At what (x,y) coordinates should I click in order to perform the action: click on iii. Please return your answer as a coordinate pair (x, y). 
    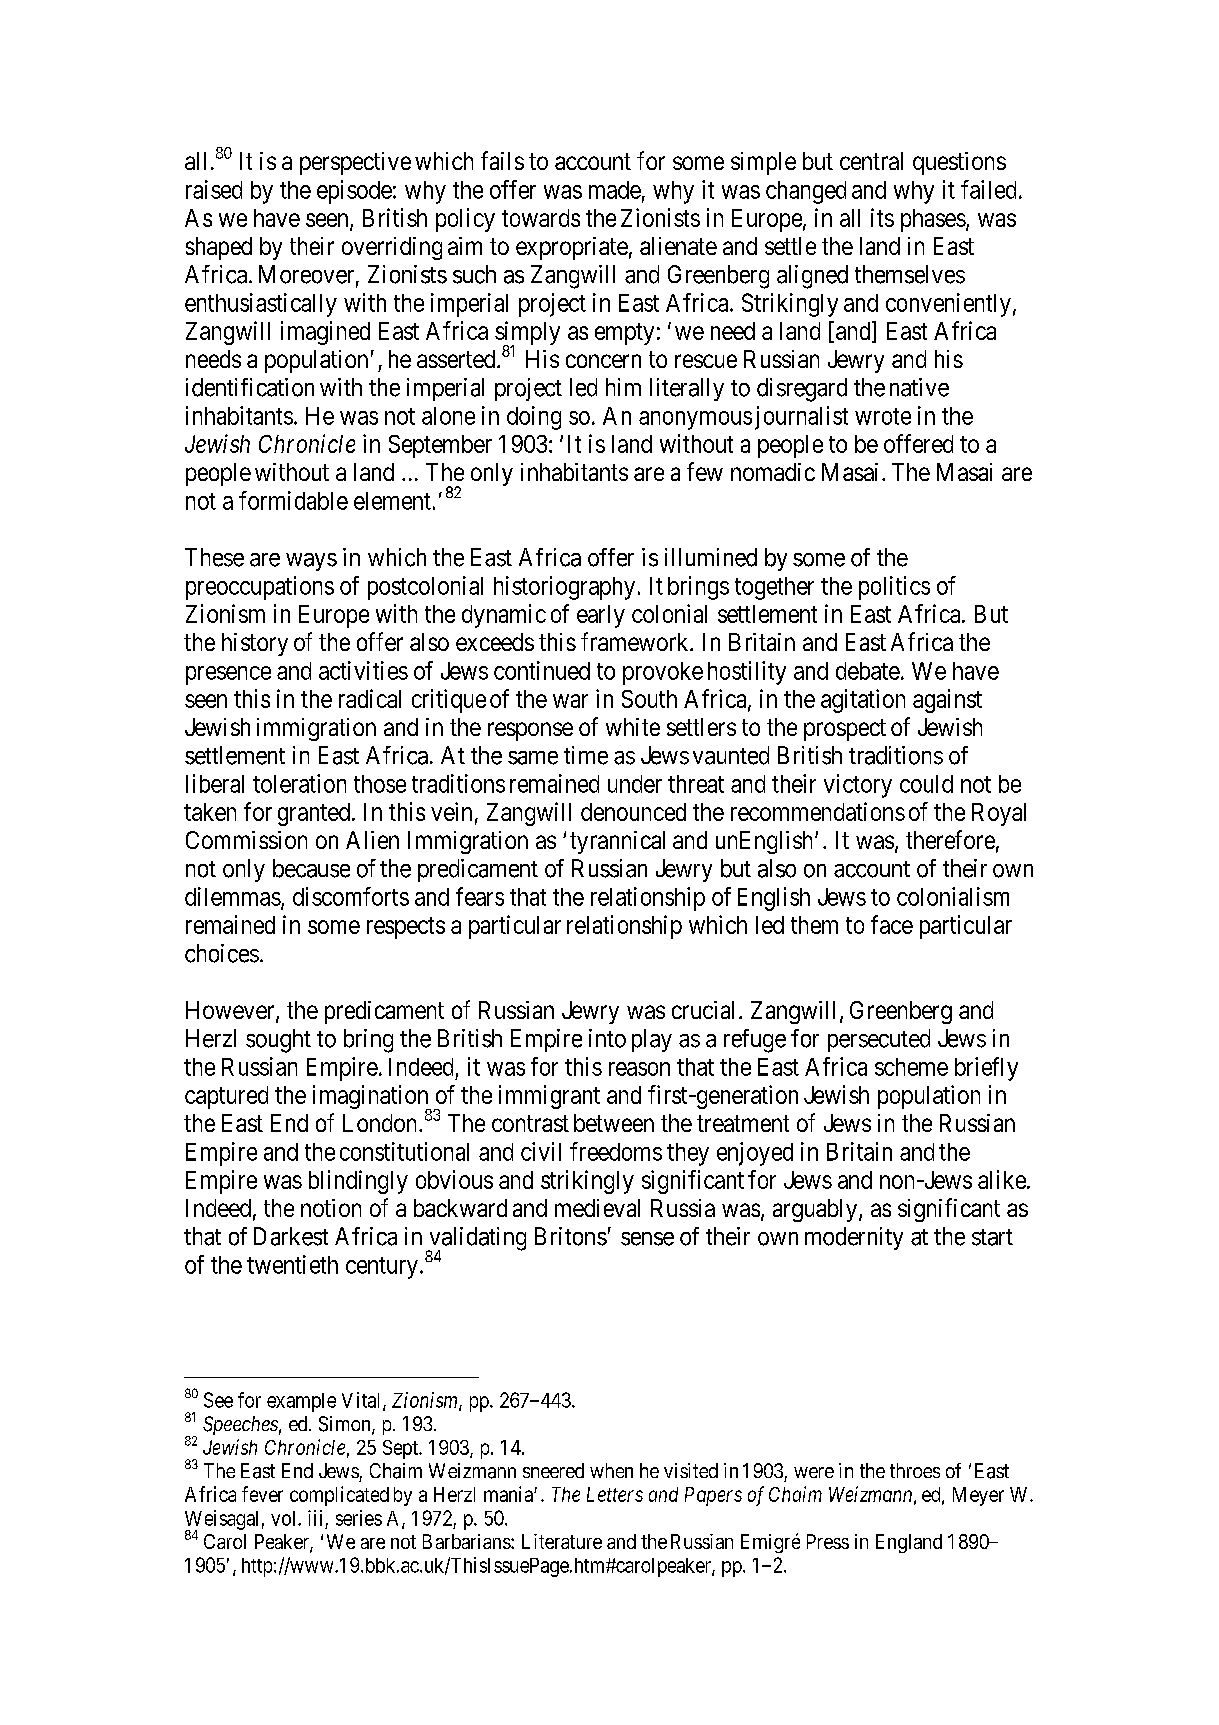
    Looking at the image, I should click on (315, 1518).
